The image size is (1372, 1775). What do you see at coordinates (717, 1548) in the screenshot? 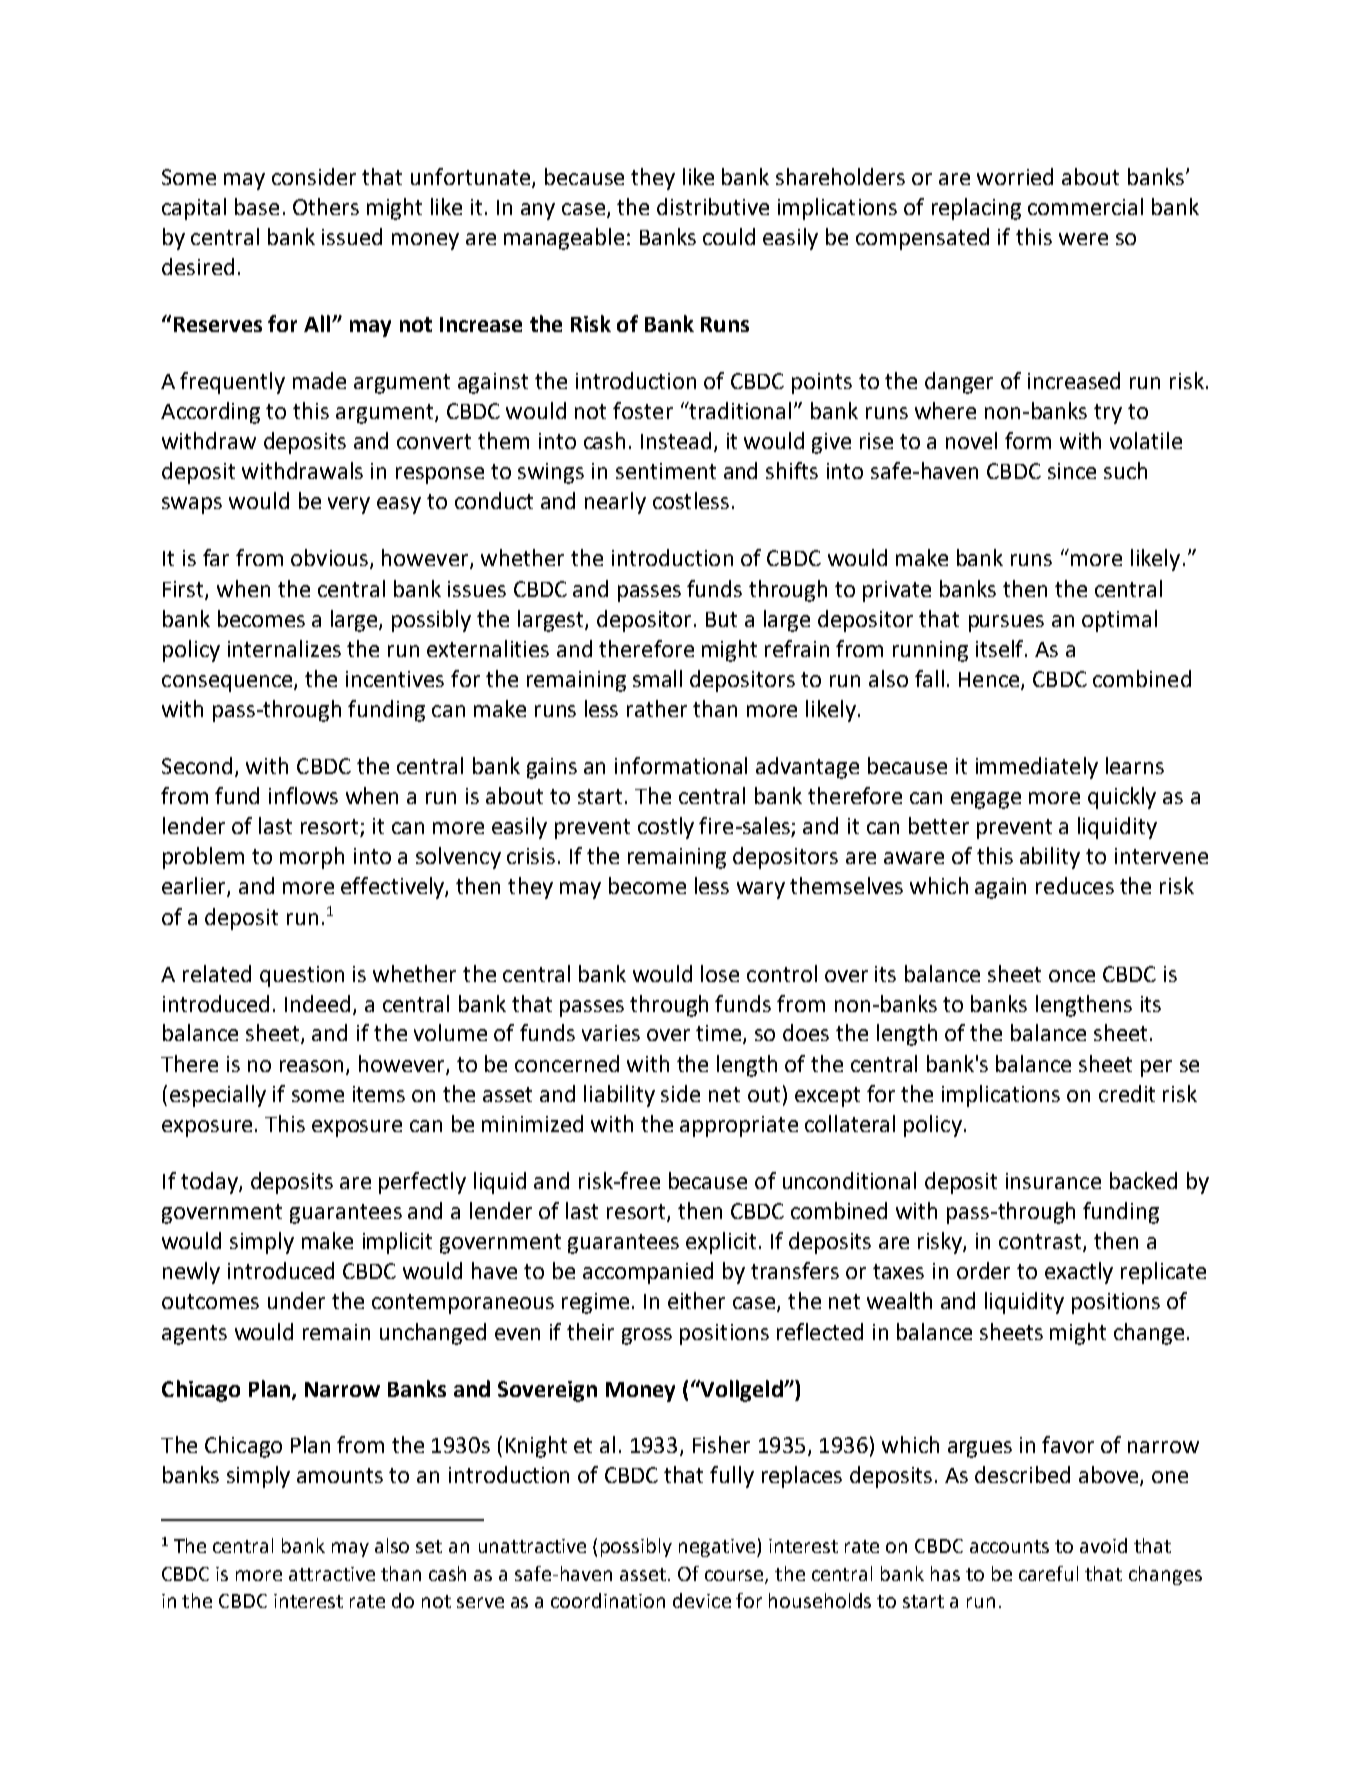
I see `negative` at bounding box center [717, 1548].
